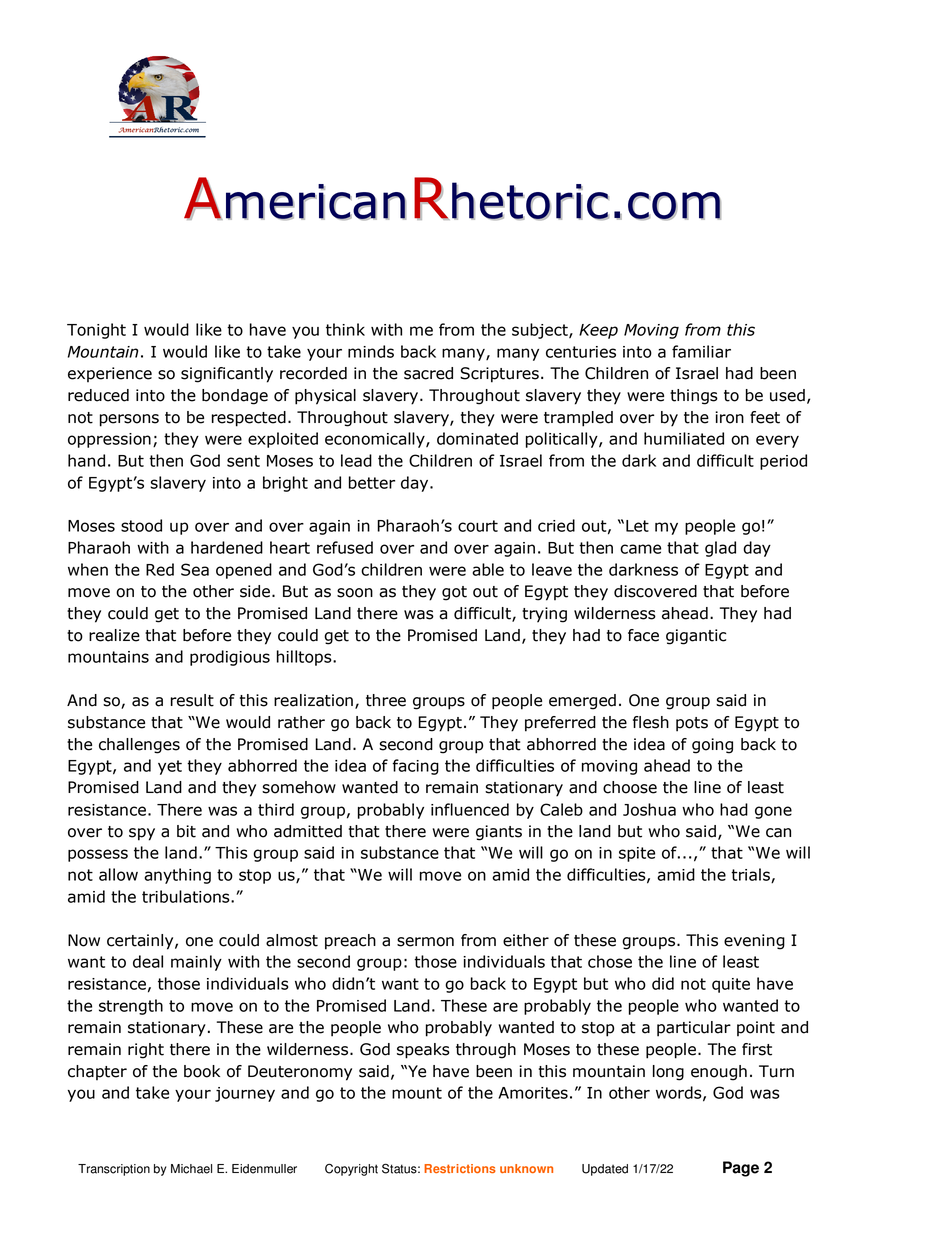  What do you see at coordinates (195, 569) in the image?
I see `Sea` at bounding box center [195, 569].
